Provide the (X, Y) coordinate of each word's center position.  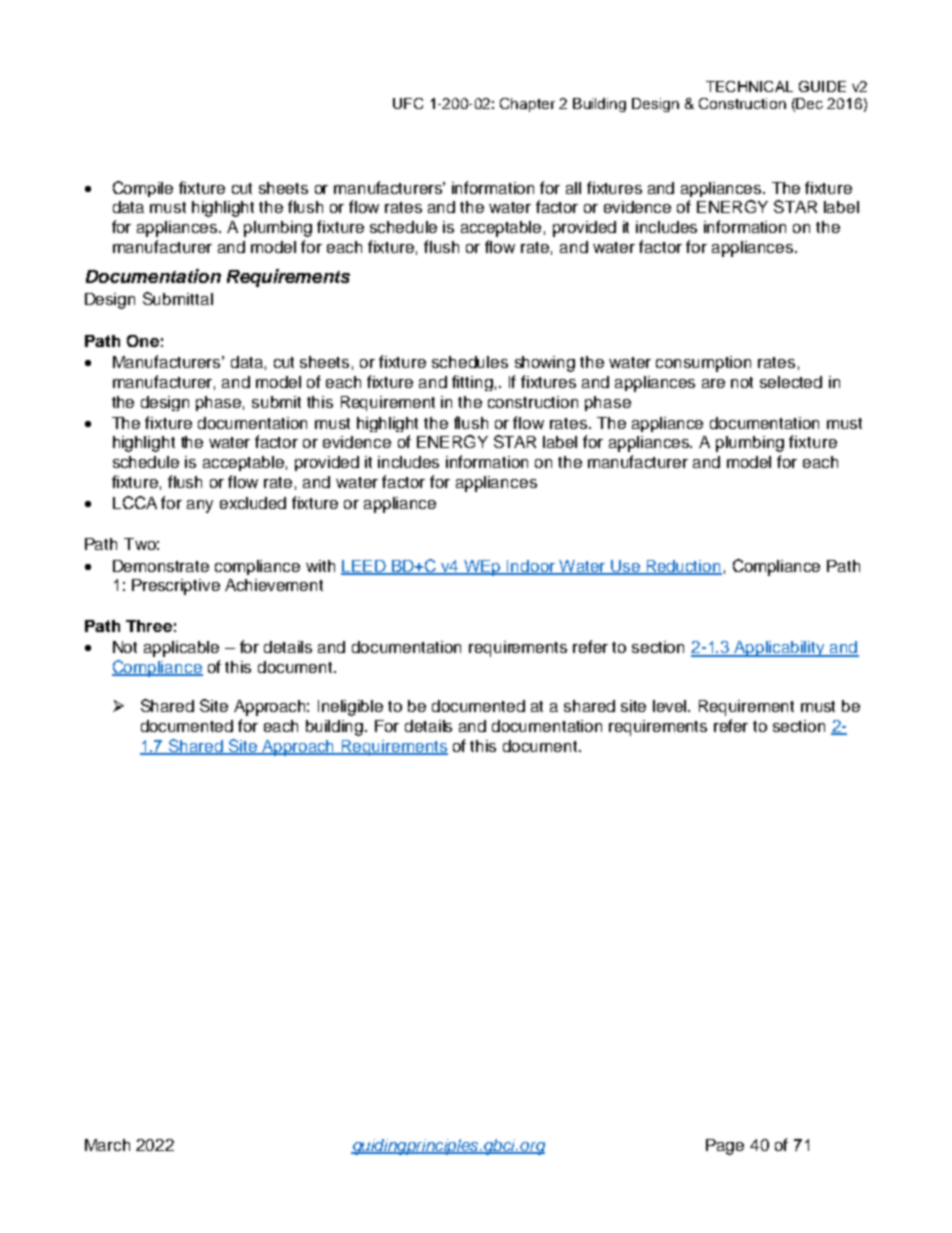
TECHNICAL (749, 86)
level (671, 706)
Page (725, 1147)
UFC (408, 103)
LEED (364, 567)
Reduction (683, 567)
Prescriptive (176, 587)
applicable (181, 649)
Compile (143, 189)
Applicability (780, 649)
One (143, 341)
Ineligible (350, 708)
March (107, 1145)
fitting (472, 383)
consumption (703, 364)
